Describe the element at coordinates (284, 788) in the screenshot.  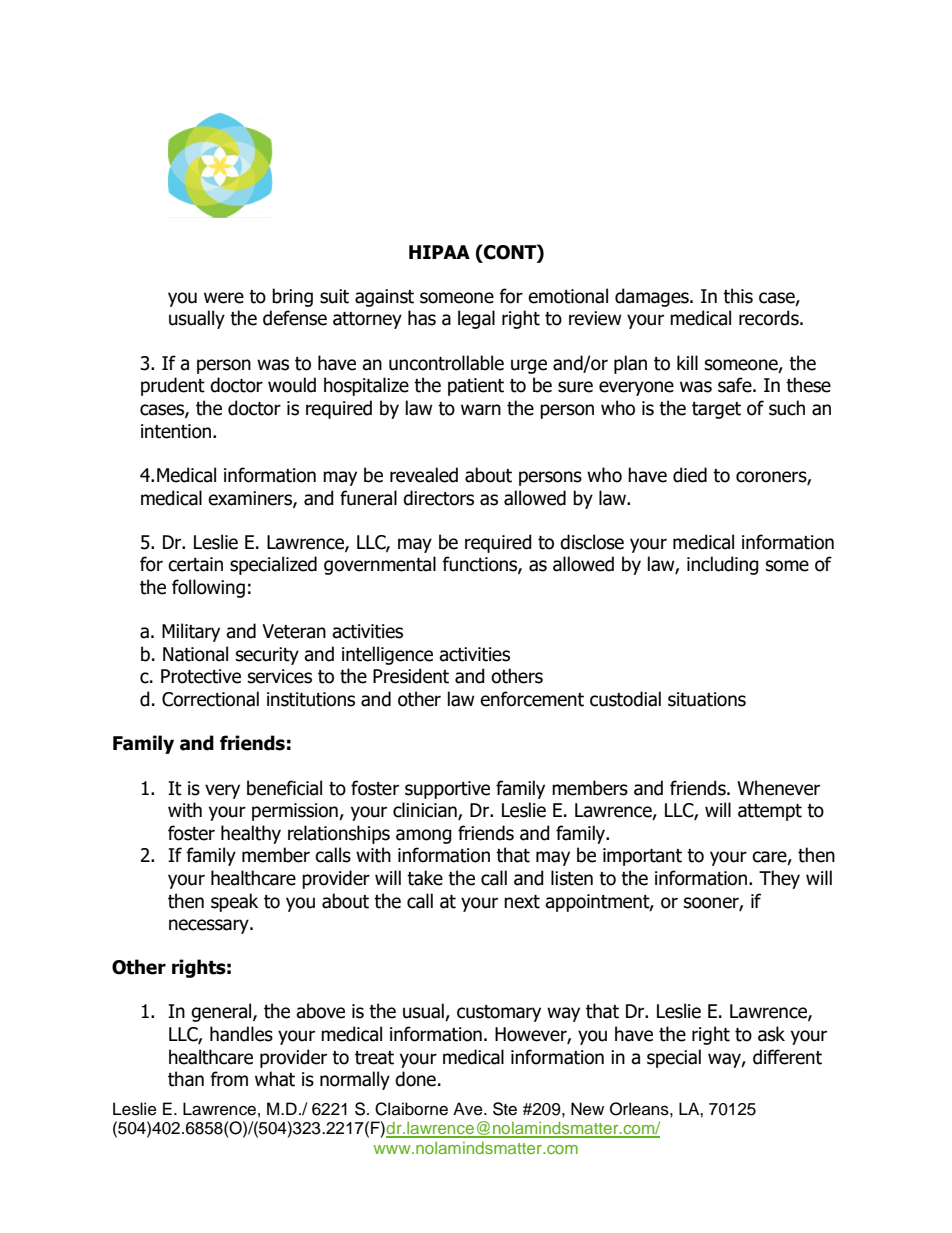
I see `beneficial` at that location.
